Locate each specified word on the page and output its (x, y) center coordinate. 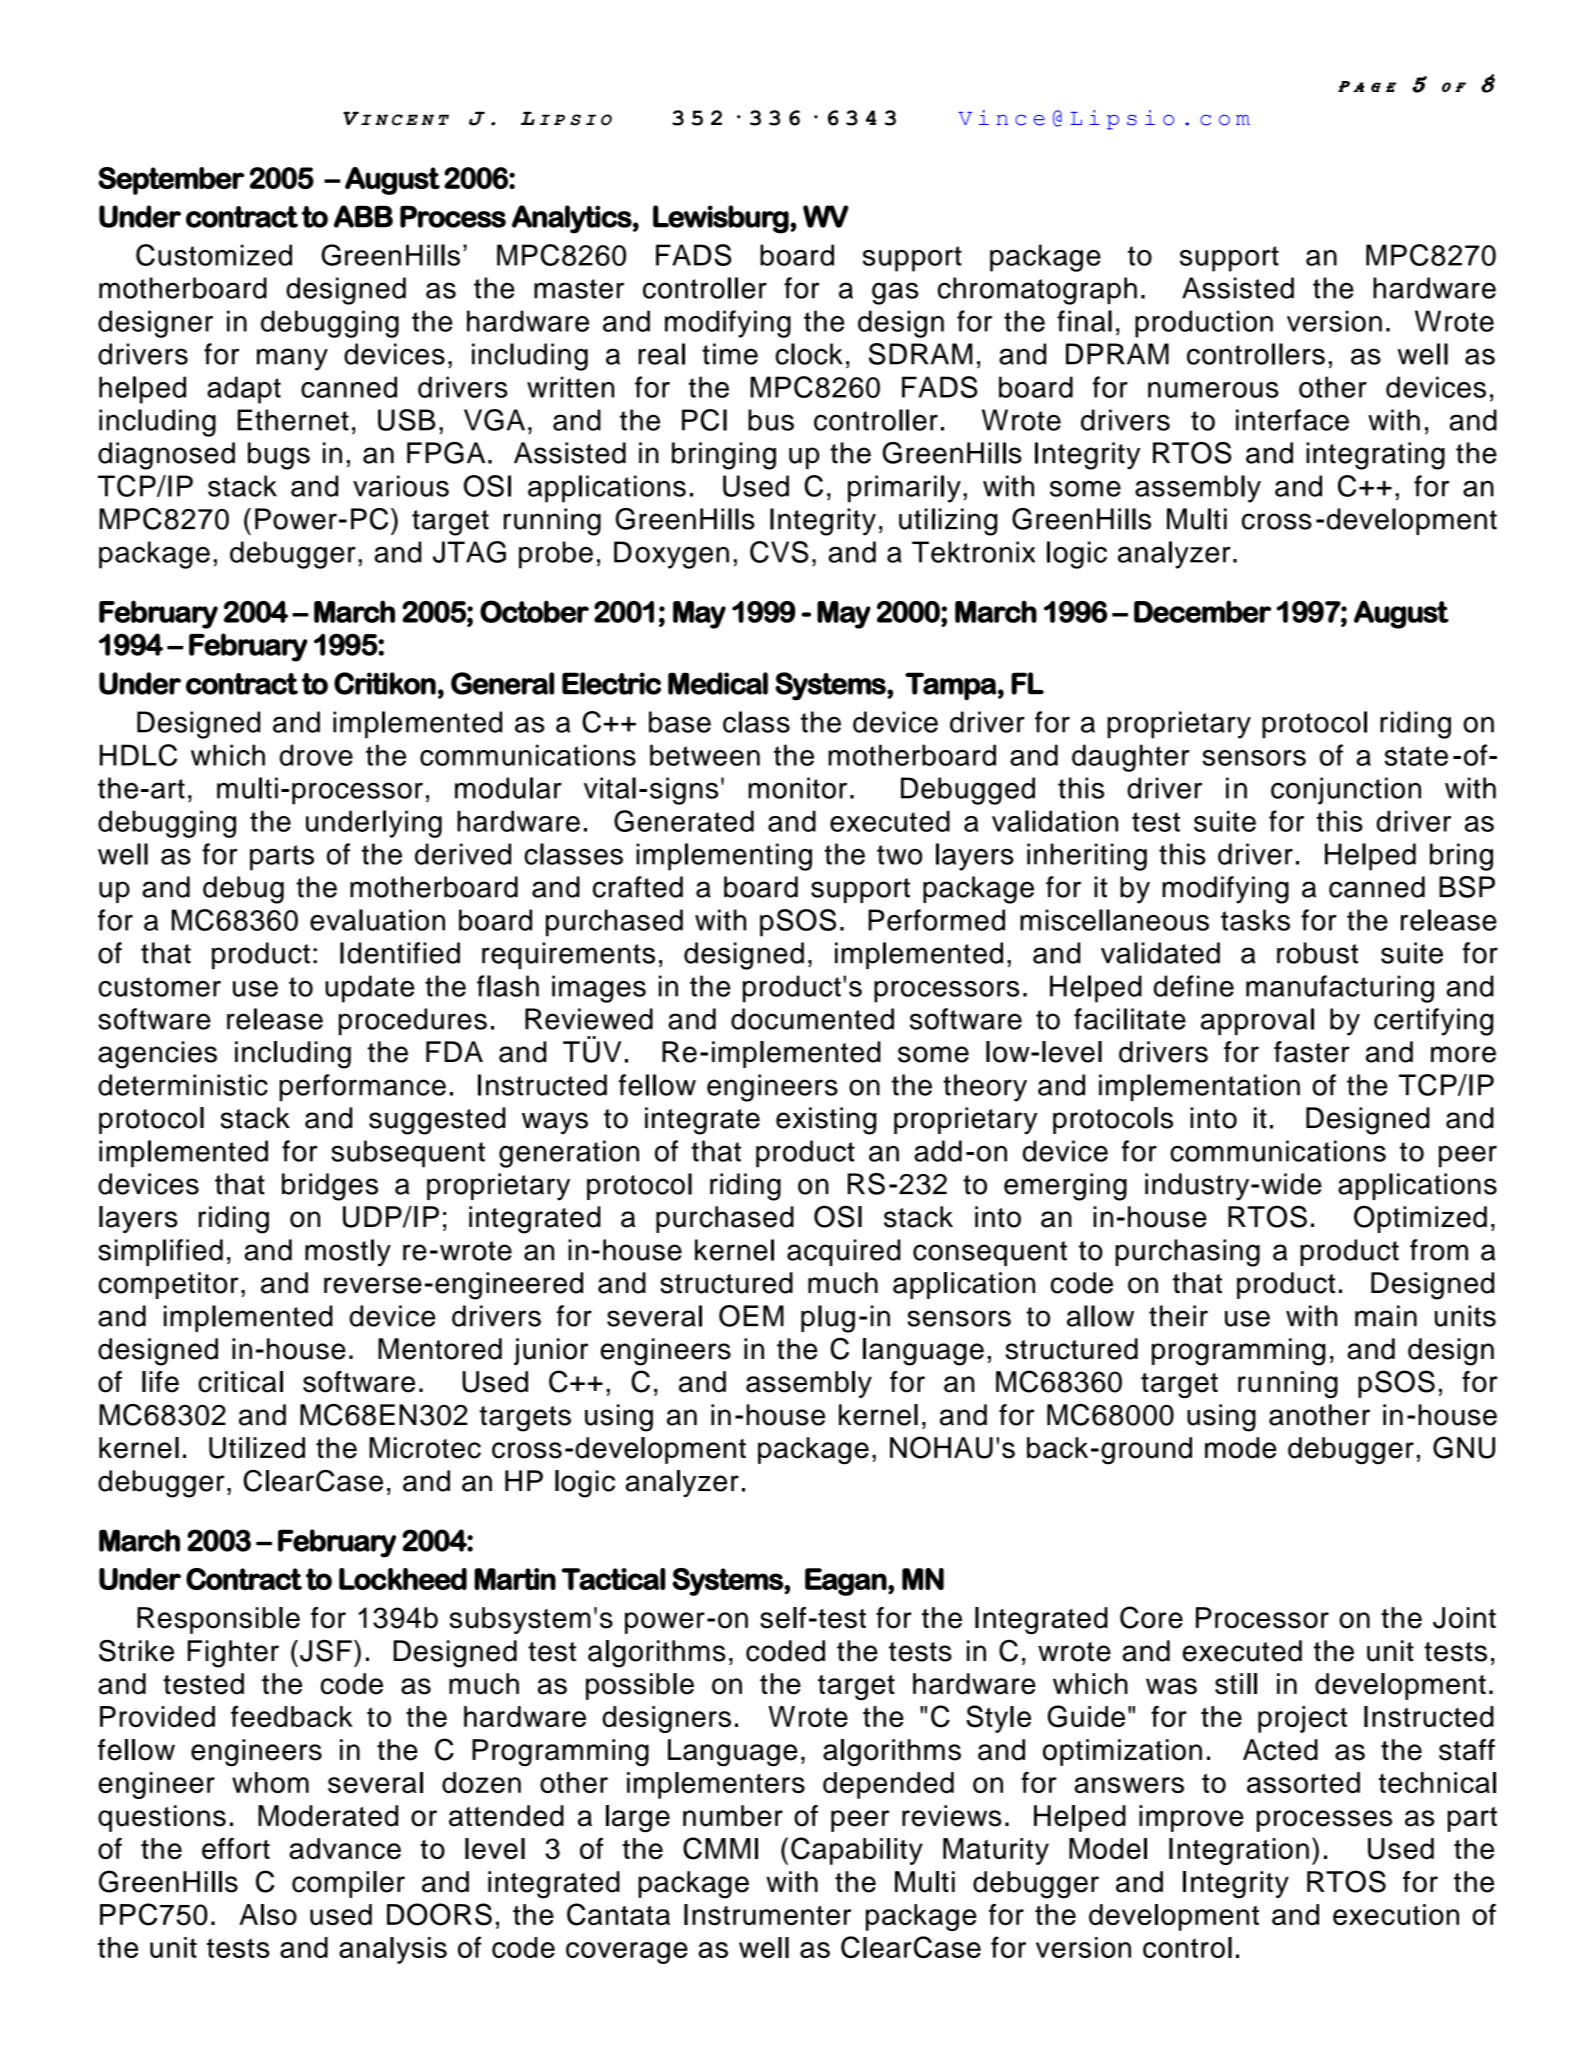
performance (362, 1087)
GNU (1464, 1447)
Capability (857, 1851)
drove (316, 755)
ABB (363, 216)
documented (812, 1019)
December (1202, 611)
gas (895, 293)
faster (1312, 1052)
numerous (1213, 390)
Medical (718, 683)
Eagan (846, 1582)
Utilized (257, 1448)
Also (268, 1914)
